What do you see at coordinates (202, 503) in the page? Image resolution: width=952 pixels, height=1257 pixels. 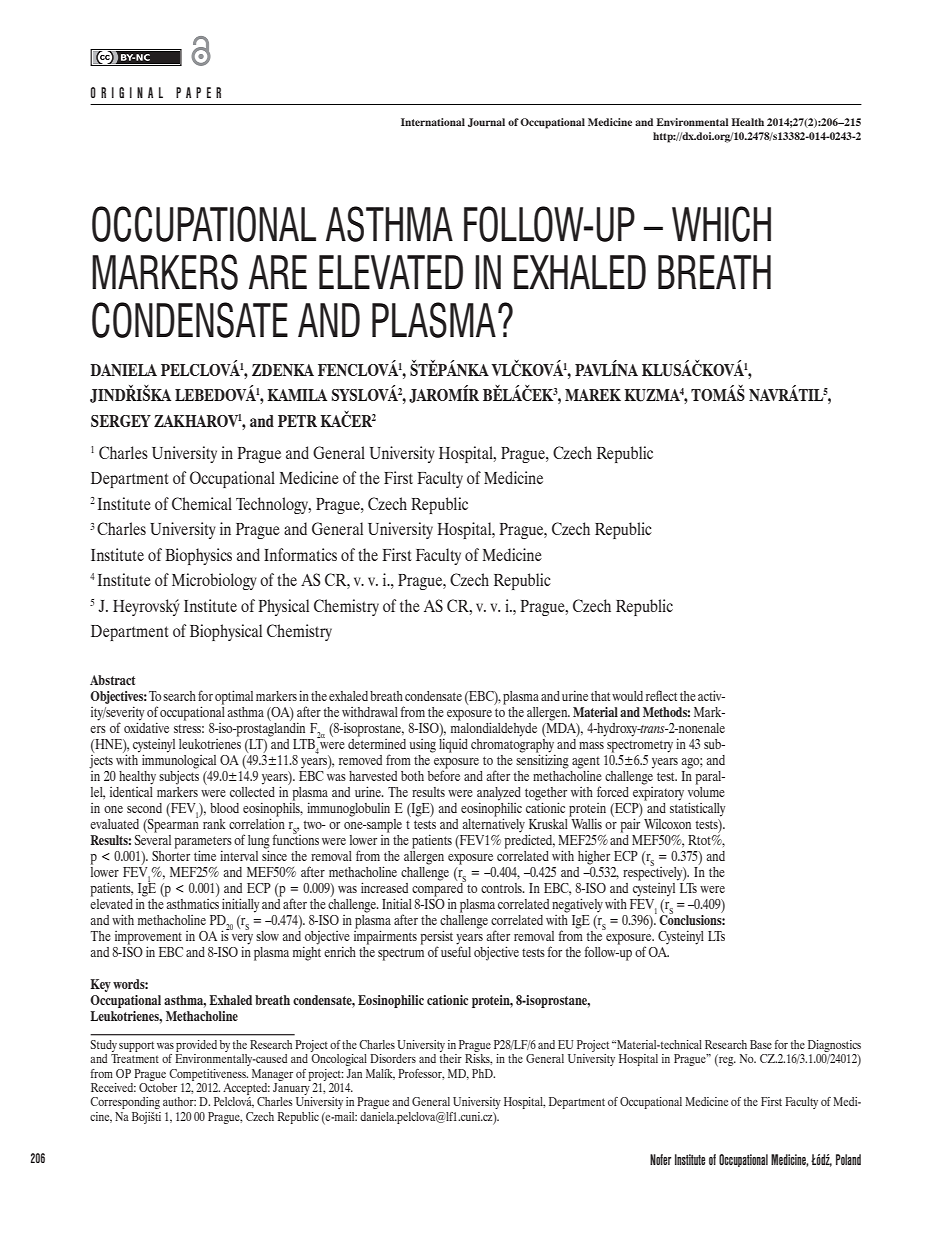 I see `Chemical` at bounding box center [202, 503].
